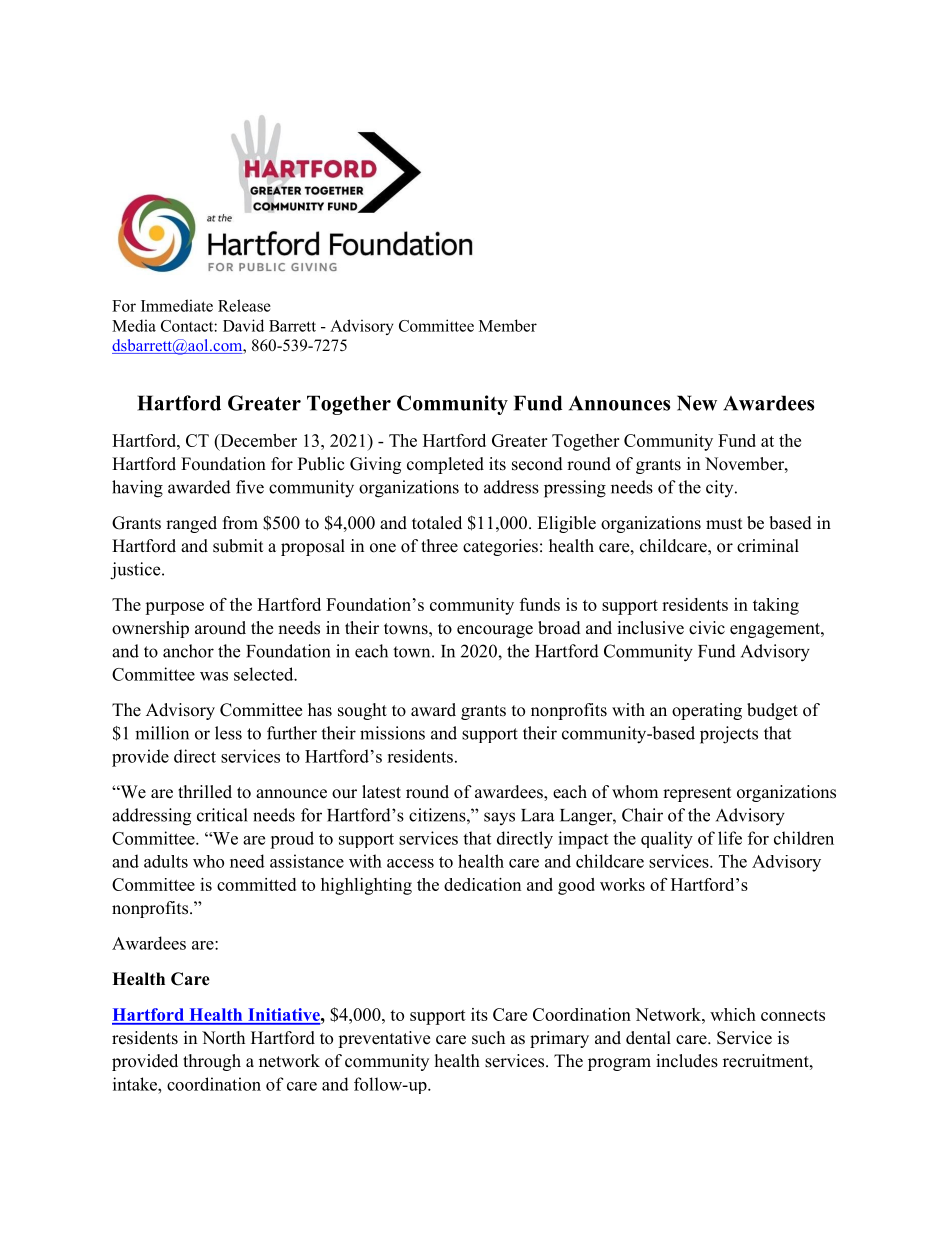  What do you see at coordinates (482, 884) in the page?
I see `dedication` at bounding box center [482, 884].
